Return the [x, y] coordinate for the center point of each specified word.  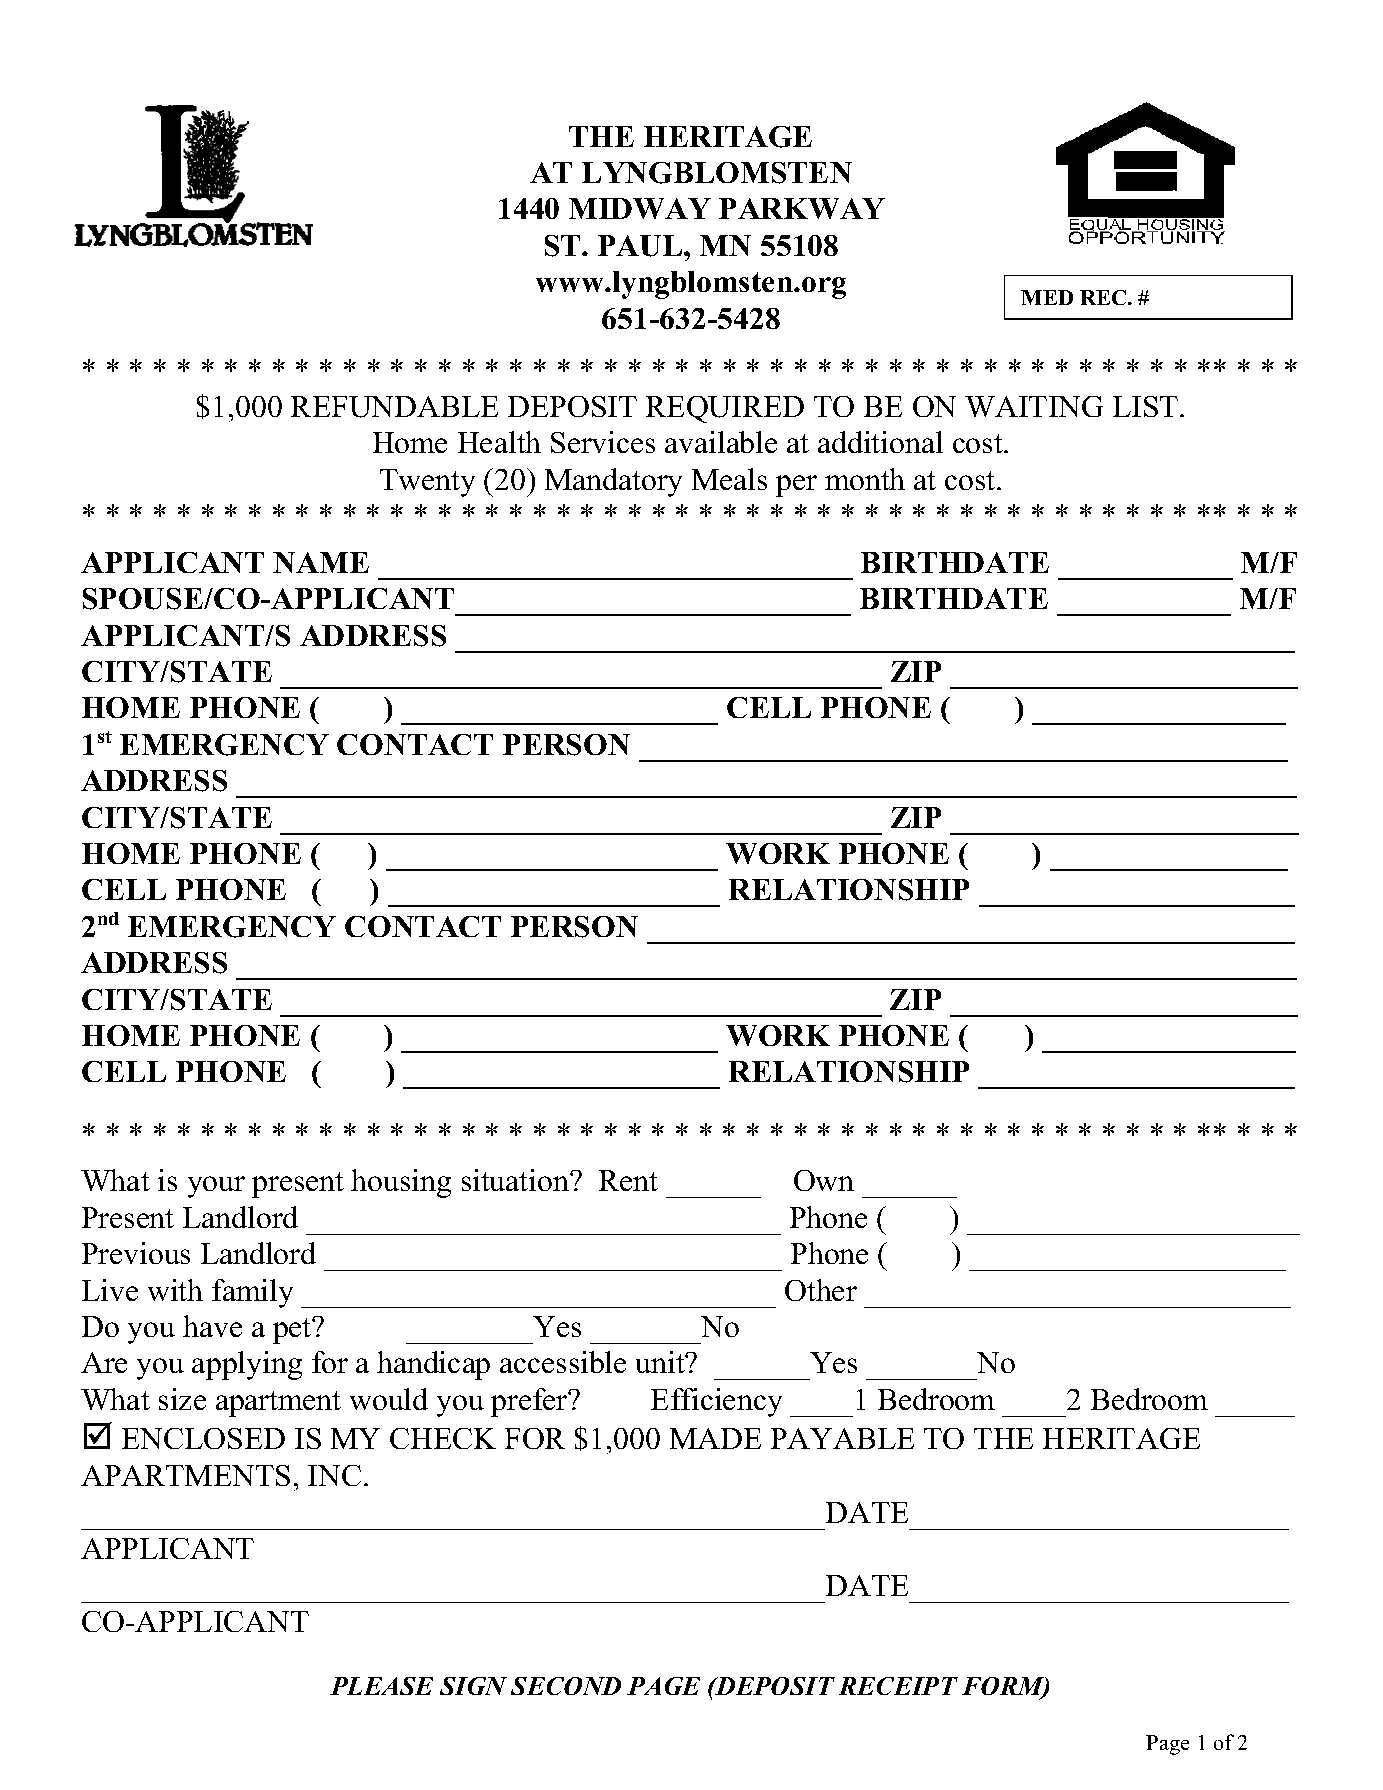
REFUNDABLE [394, 407]
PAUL [641, 246]
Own [824, 1180]
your [216, 1187]
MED [1047, 297]
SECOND [566, 1686]
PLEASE [381, 1686]
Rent [628, 1180]
